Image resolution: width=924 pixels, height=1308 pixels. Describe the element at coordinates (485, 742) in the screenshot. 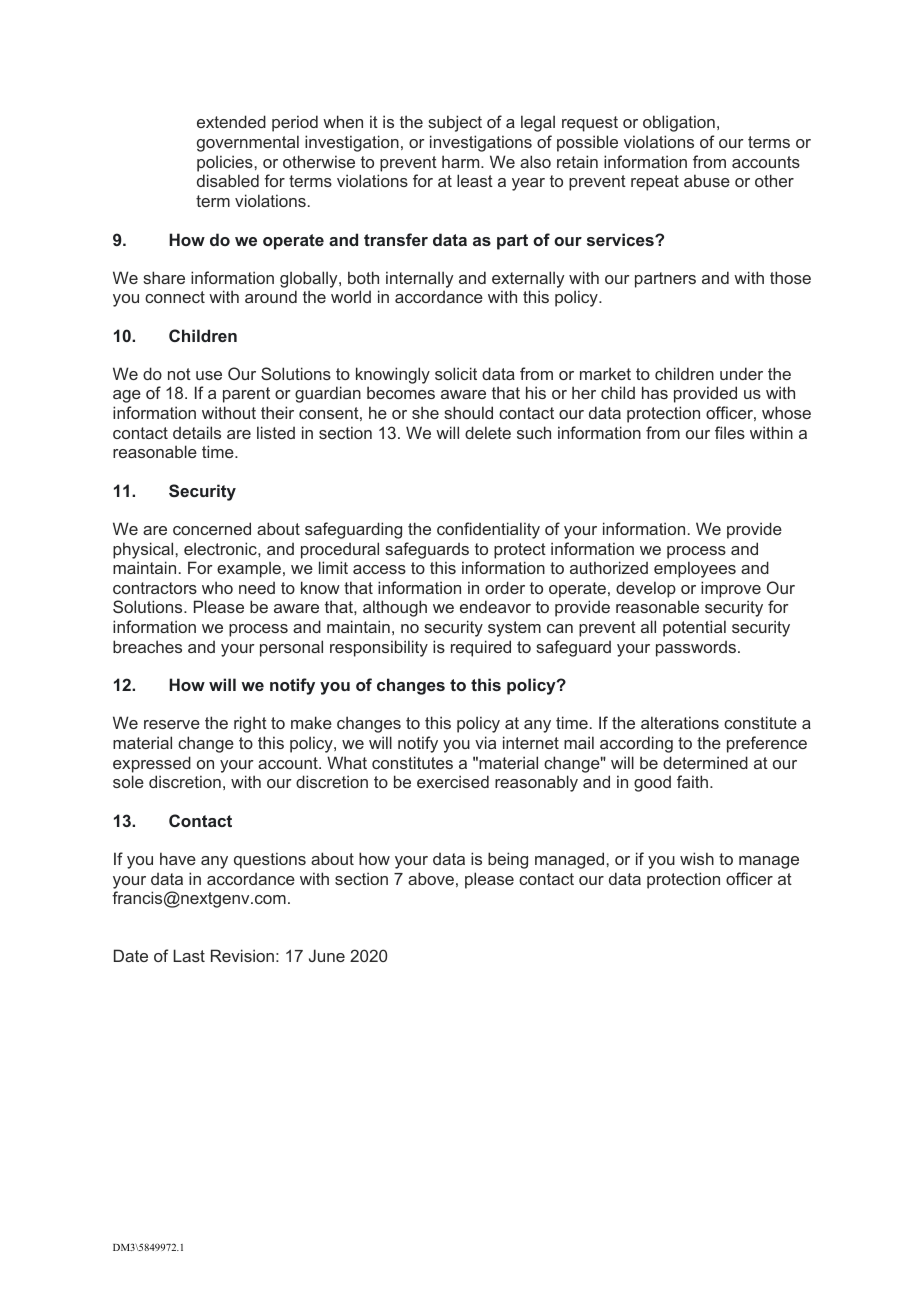

I see `via` at that location.
